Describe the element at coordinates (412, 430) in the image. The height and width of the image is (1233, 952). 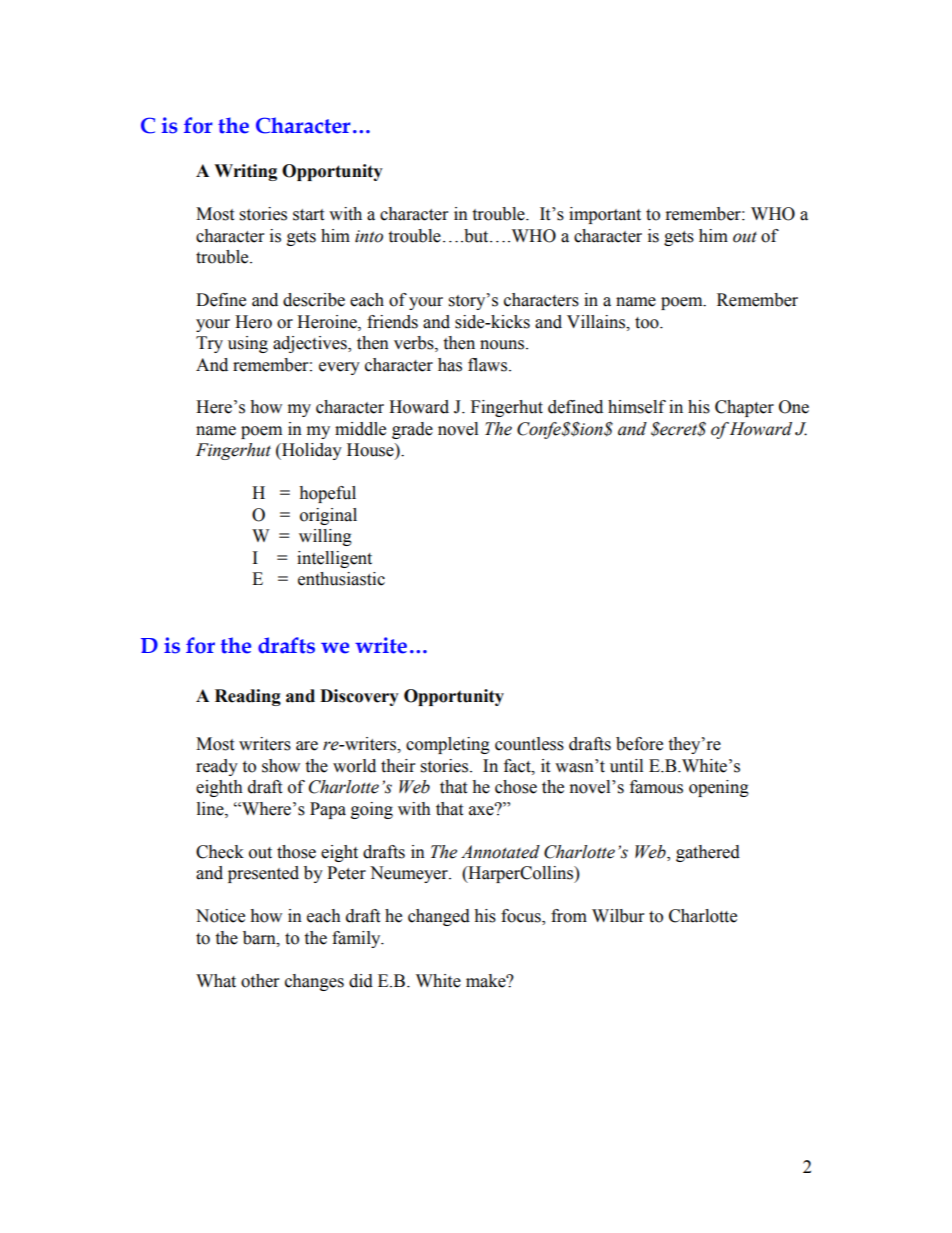
I see `grade` at that location.
